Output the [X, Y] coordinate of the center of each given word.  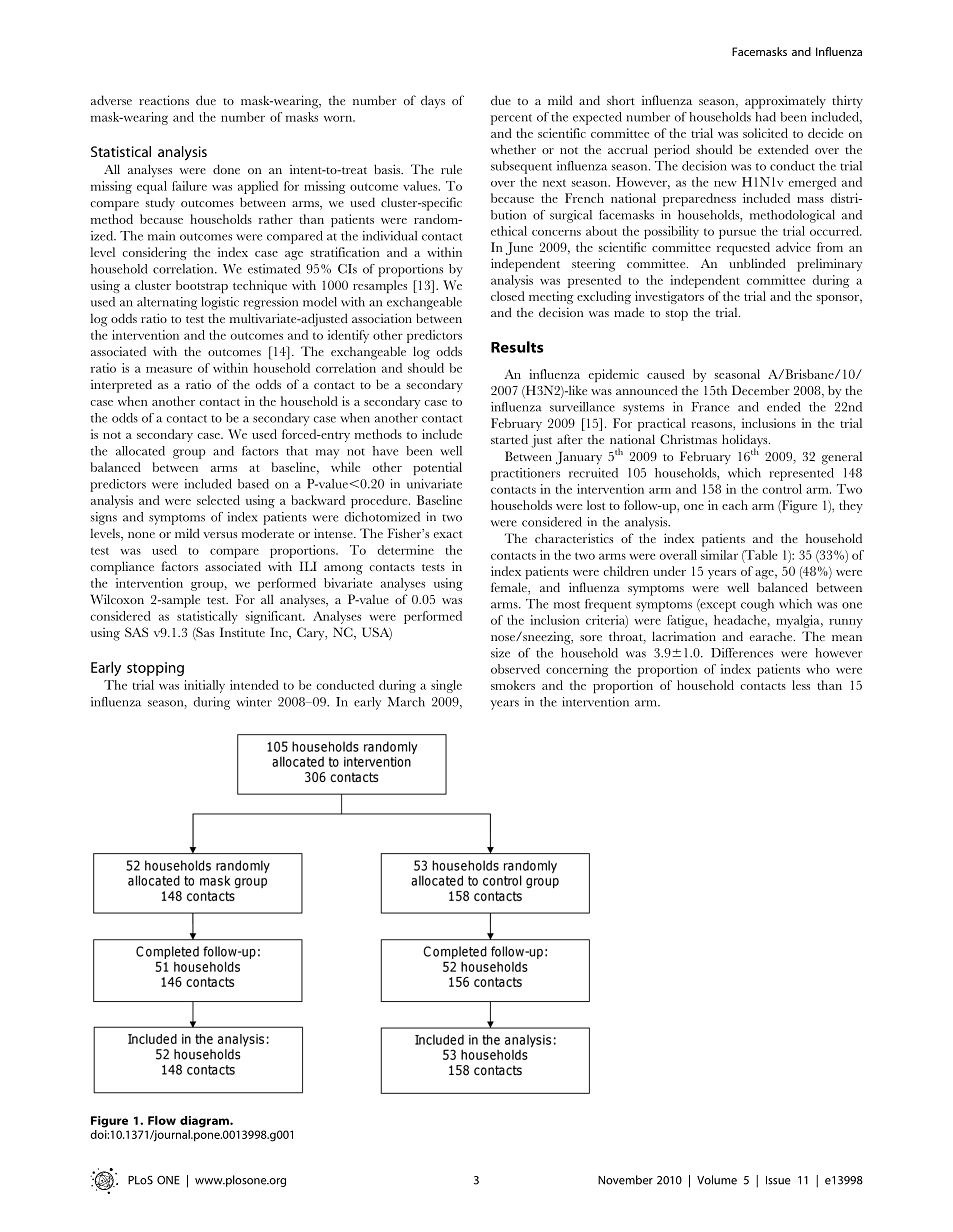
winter [254, 702]
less [801, 685]
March [406, 702]
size [500, 653]
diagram [205, 1122]
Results [517, 347]
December [760, 390]
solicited [765, 133]
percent [511, 119]
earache [772, 636]
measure [169, 370]
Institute [242, 632]
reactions [164, 100]
